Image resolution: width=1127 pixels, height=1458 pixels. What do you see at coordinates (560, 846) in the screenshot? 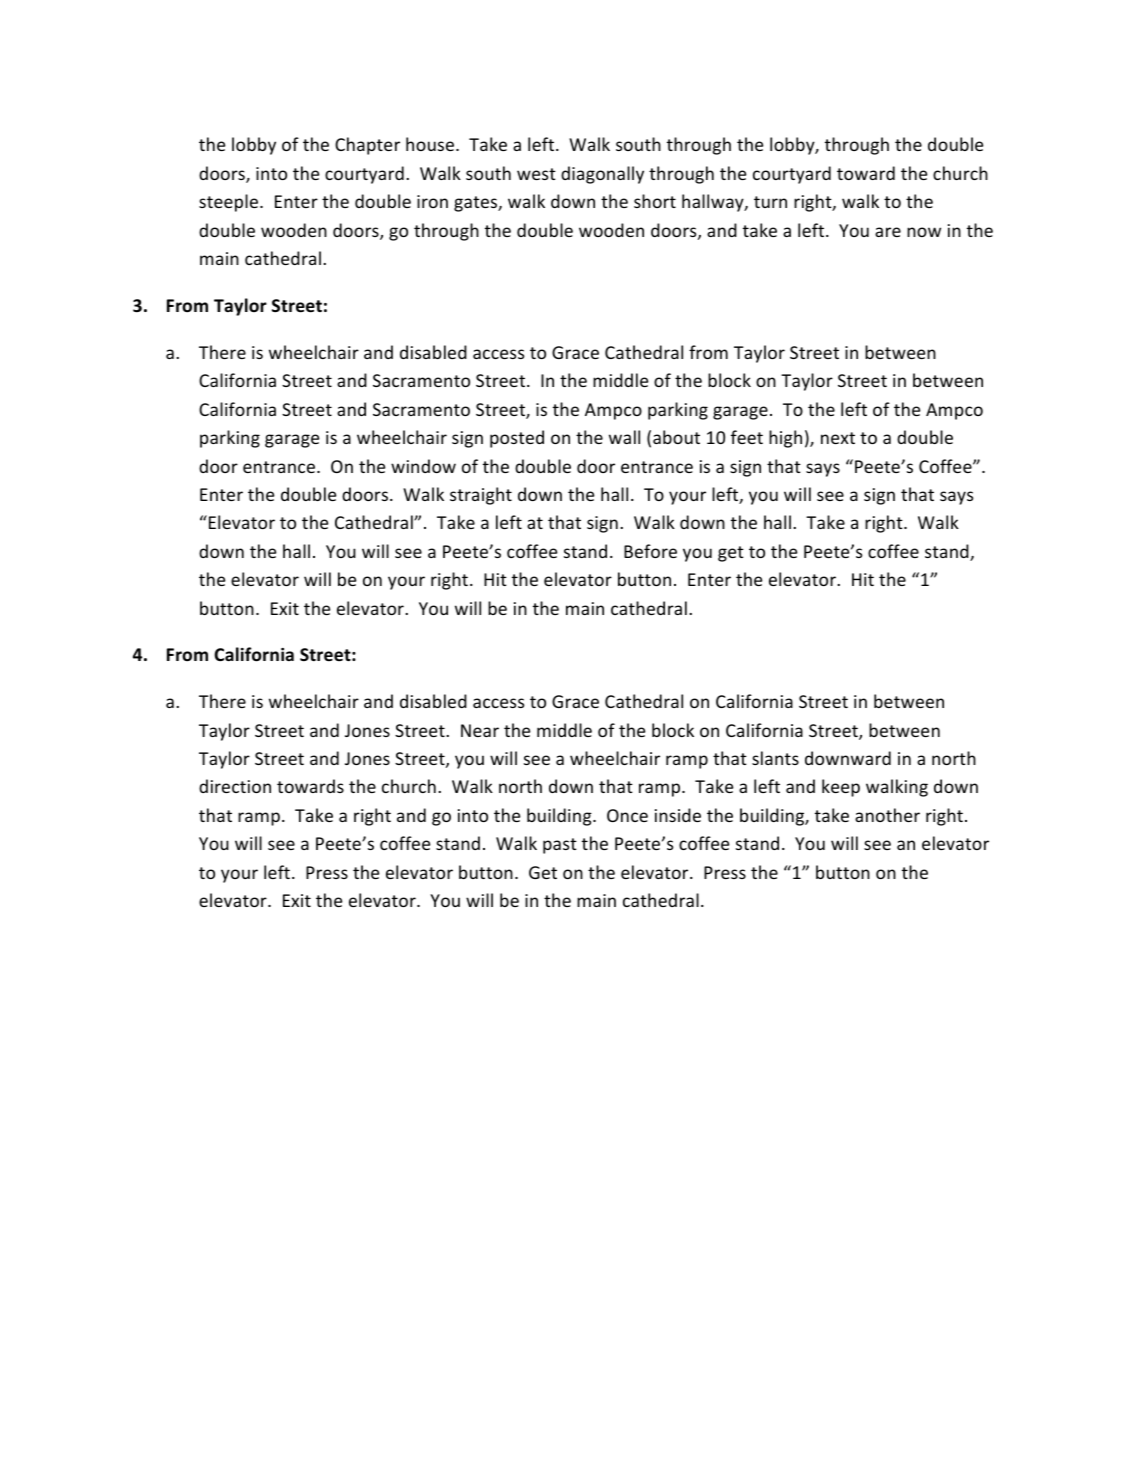
I see `past` at bounding box center [560, 846].
